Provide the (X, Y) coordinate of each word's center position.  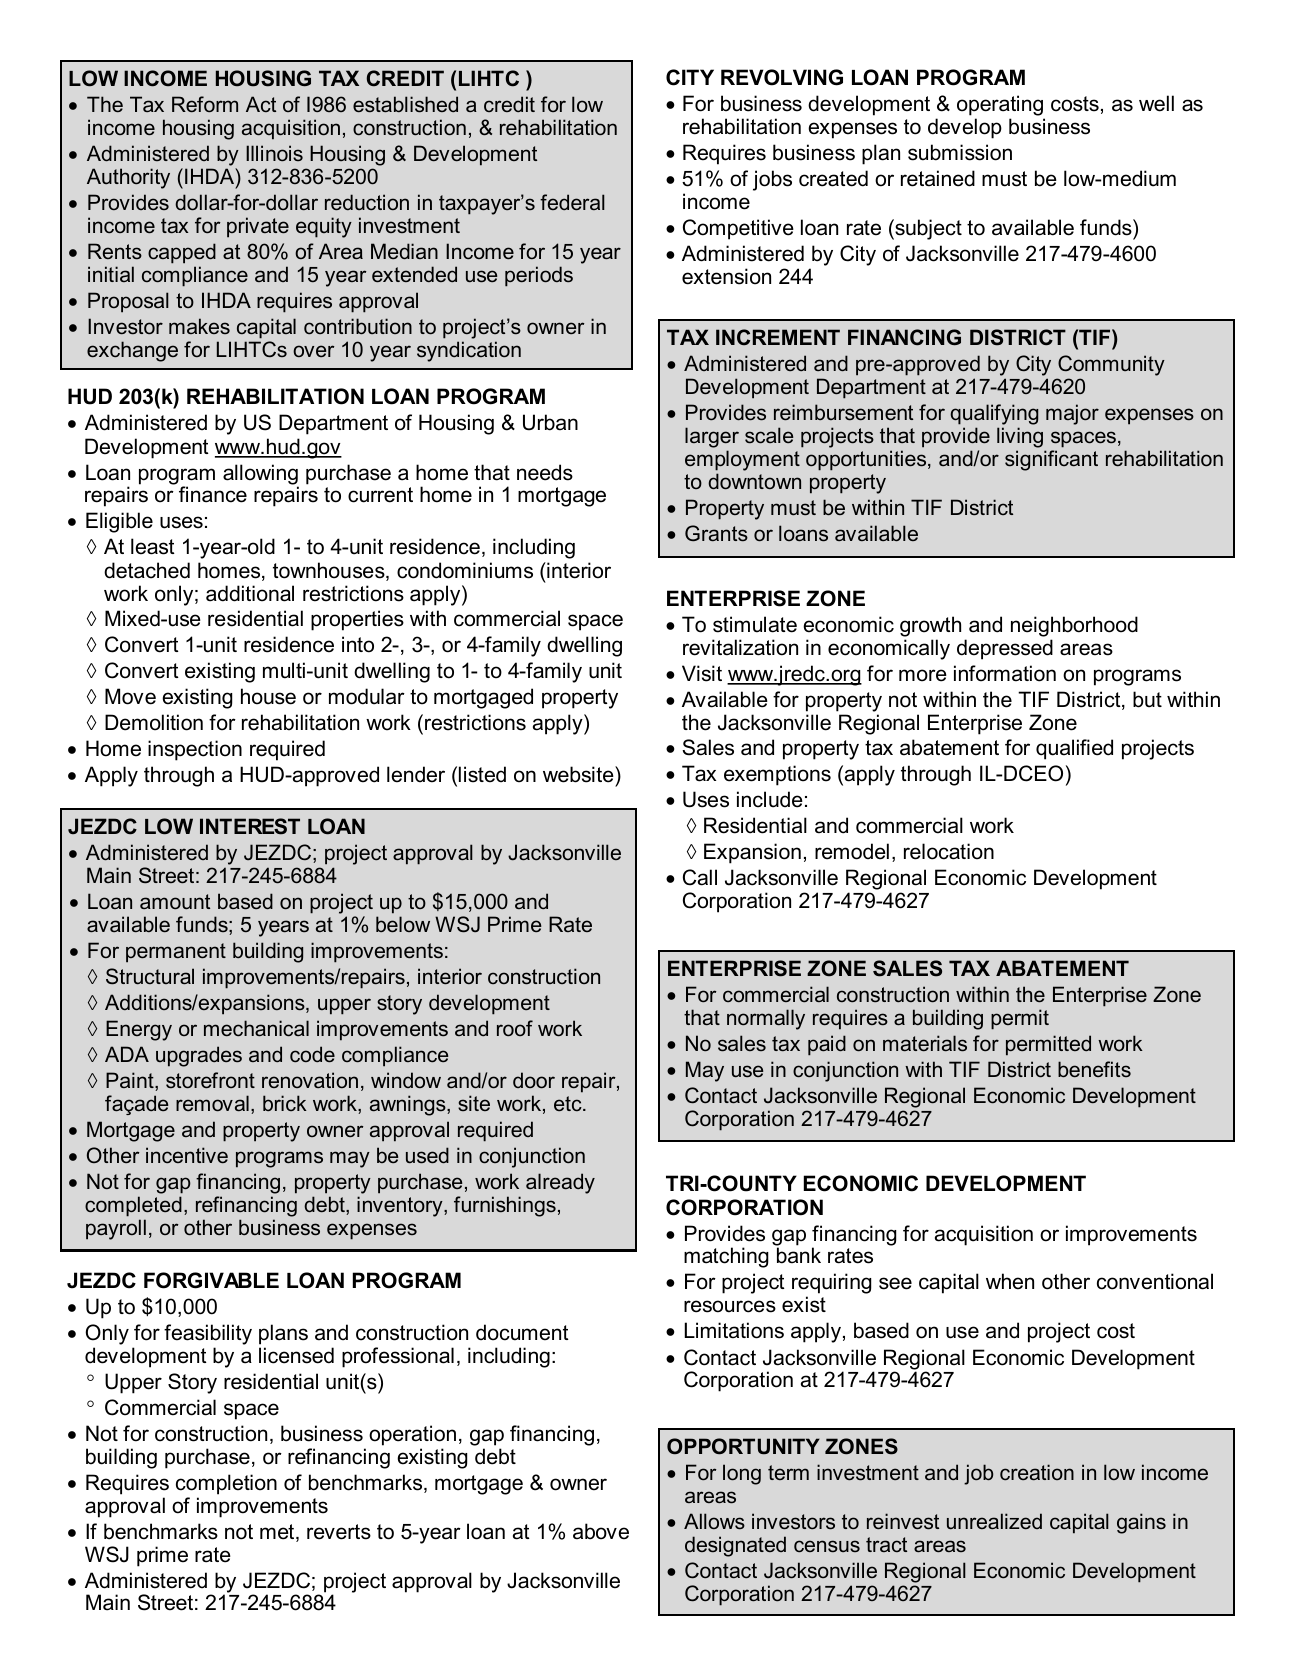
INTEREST (250, 826)
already (560, 1183)
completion (226, 1484)
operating (1000, 105)
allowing (261, 475)
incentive (187, 1155)
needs (545, 472)
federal (572, 202)
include (770, 799)
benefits (1094, 1069)
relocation (949, 851)
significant (1051, 460)
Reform (205, 104)
